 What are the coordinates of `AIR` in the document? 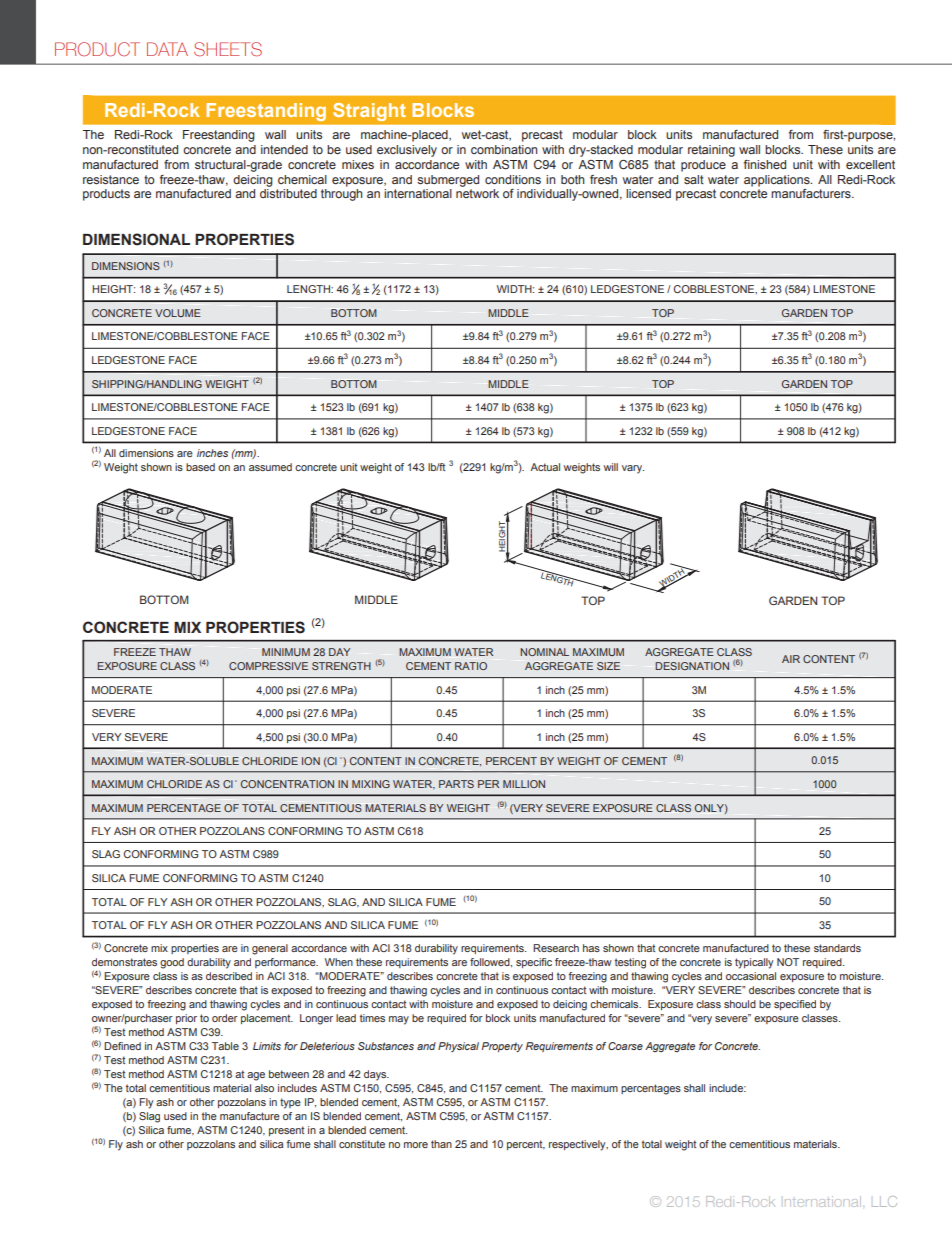 It's located at (791, 659).
